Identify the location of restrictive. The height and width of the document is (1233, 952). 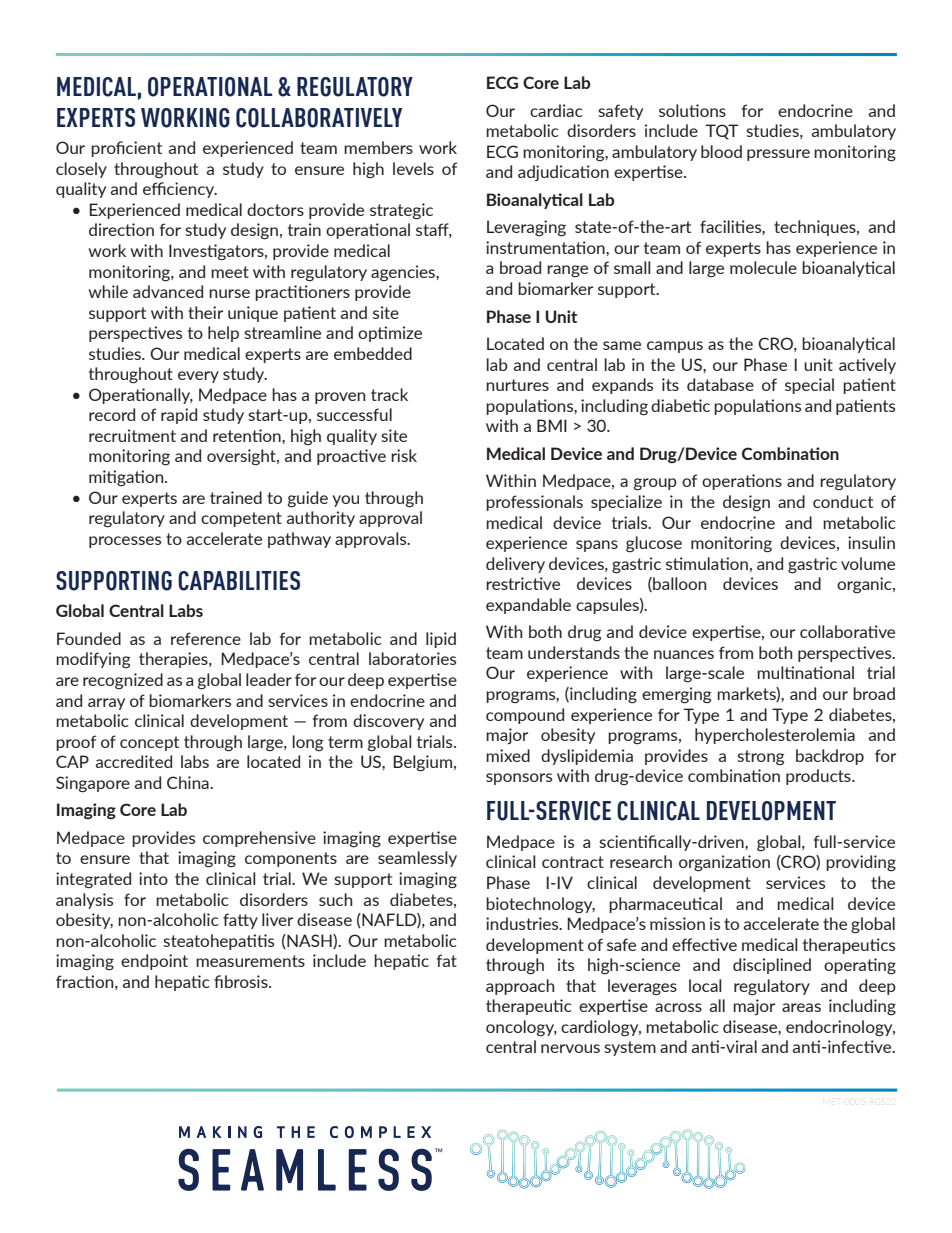
(523, 583).
